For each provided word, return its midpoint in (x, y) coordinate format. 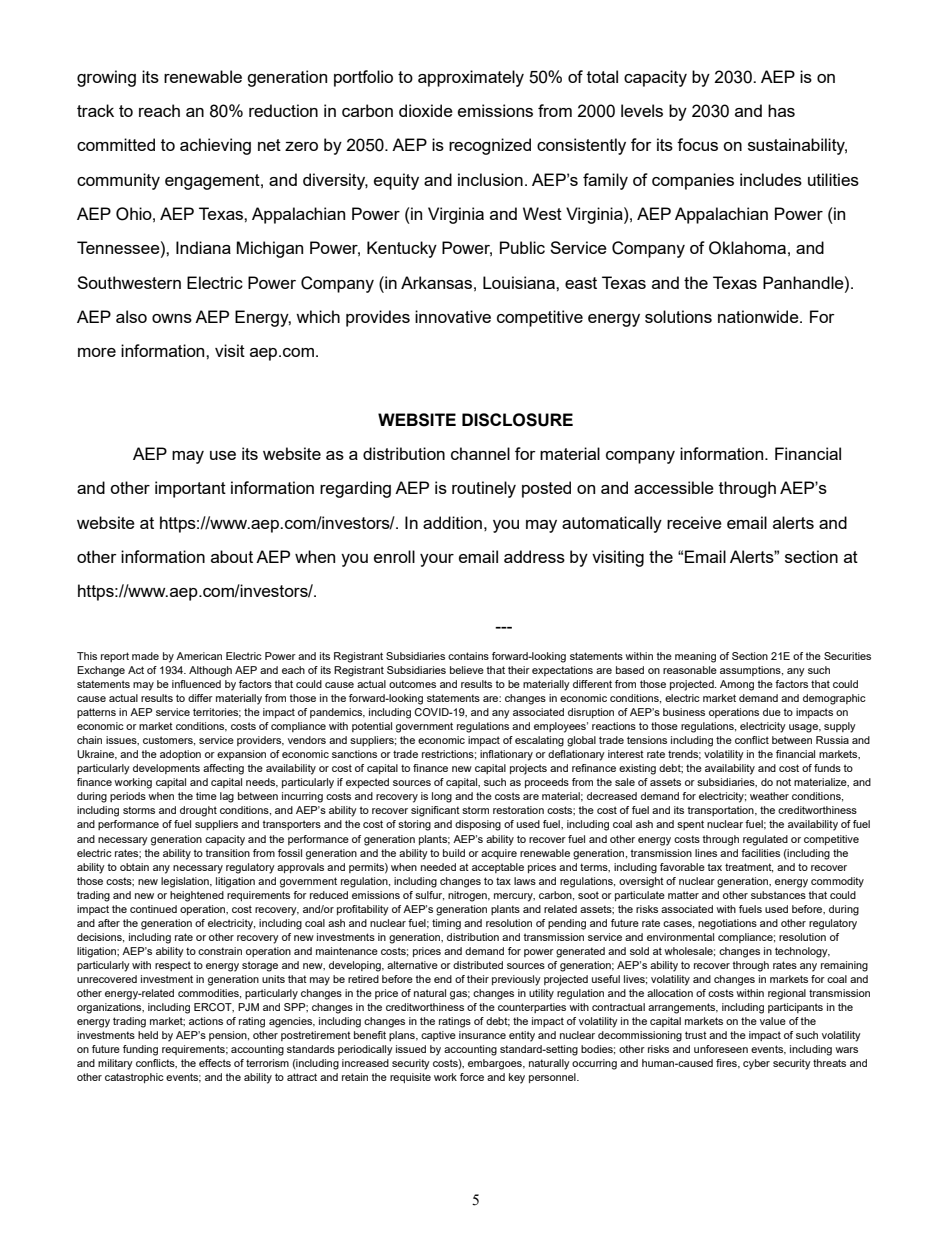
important (190, 489)
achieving (215, 146)
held (148, 1035)
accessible (674, 487)
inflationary (506, 755)
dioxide (426, 110)
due (772, 712)
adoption (180, 755)
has (781, 110)
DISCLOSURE (517, 420)
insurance (482, 1035)
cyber (756, 1064)
